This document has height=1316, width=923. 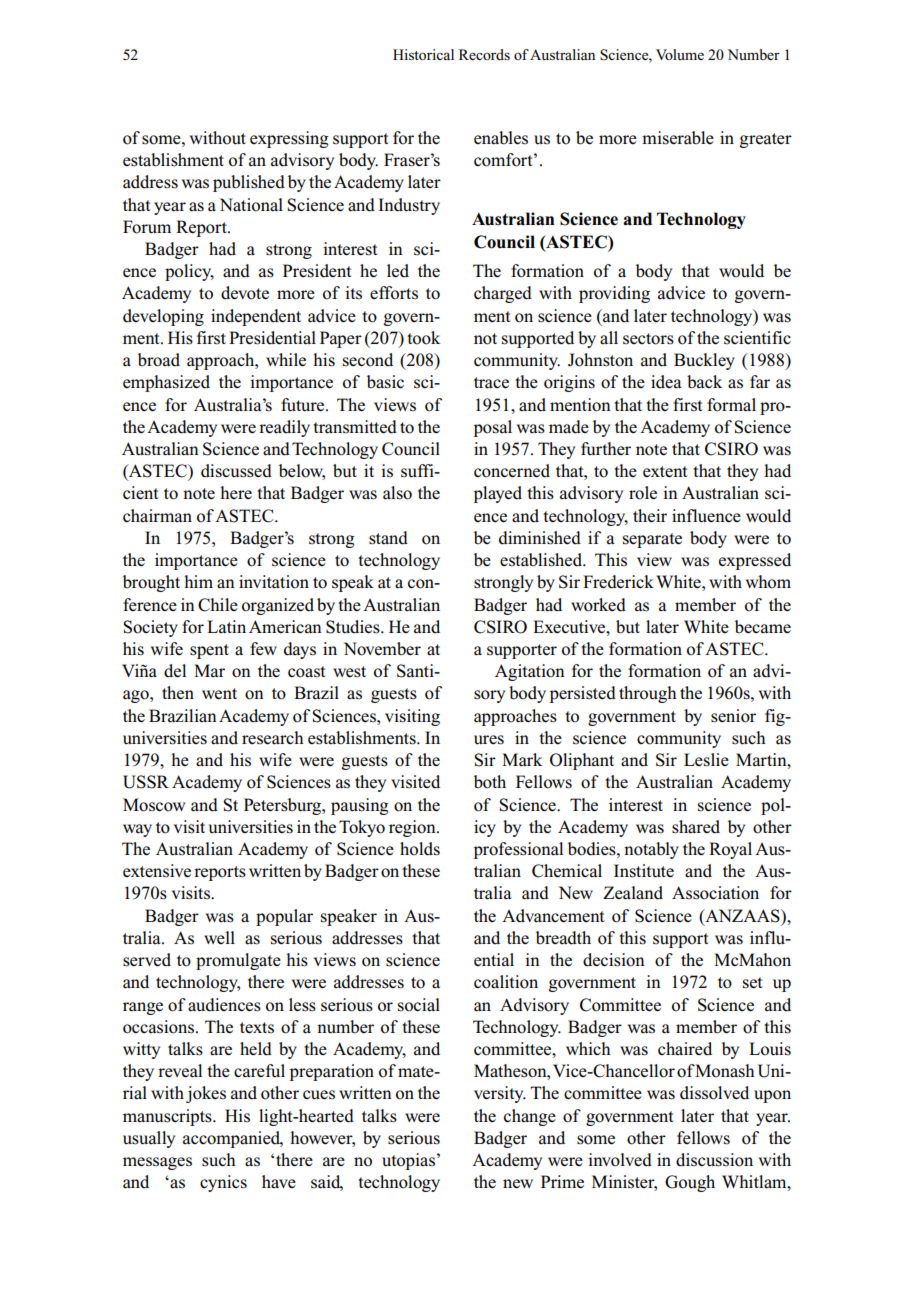 What do you see at coordinates (714, 1160) in the document?
I see `discussion` at bounding box center [714, 1160].
